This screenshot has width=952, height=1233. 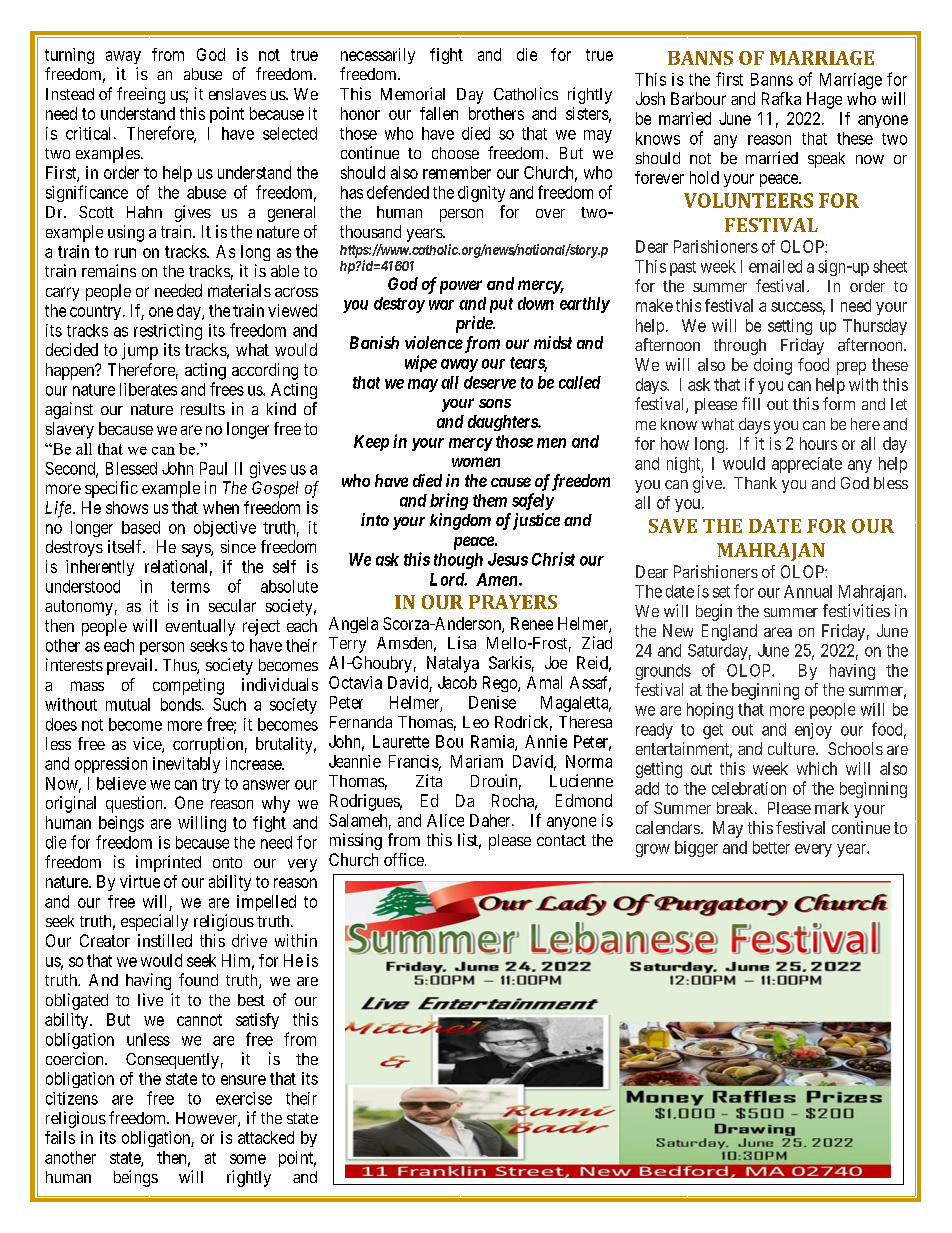 What do you see at coordinates (266, 1137) in the screenshot?
I see `attacked` at bounding box center [266, 1137].
